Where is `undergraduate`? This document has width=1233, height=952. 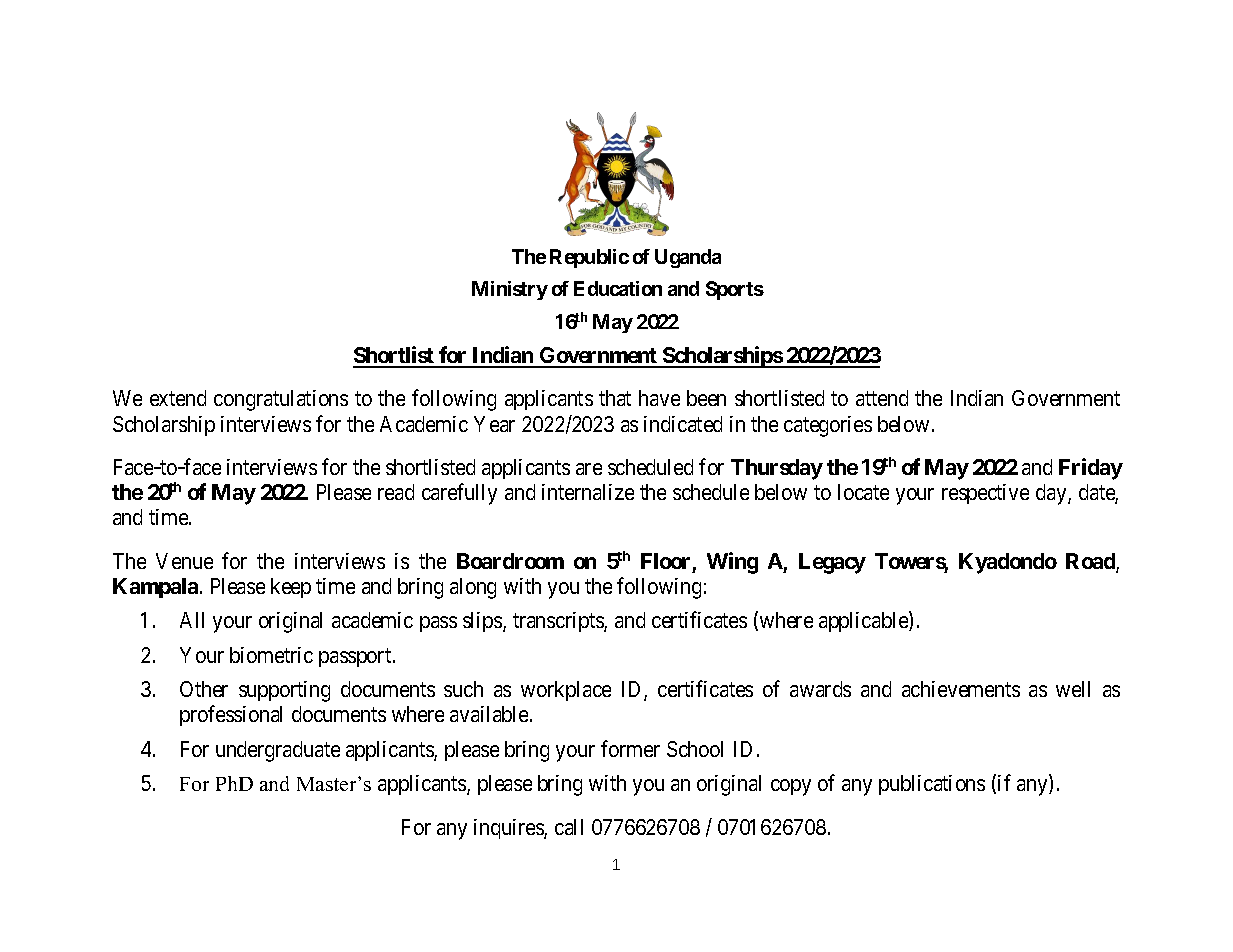
undergraduate is located at coordinates (278, 751).
